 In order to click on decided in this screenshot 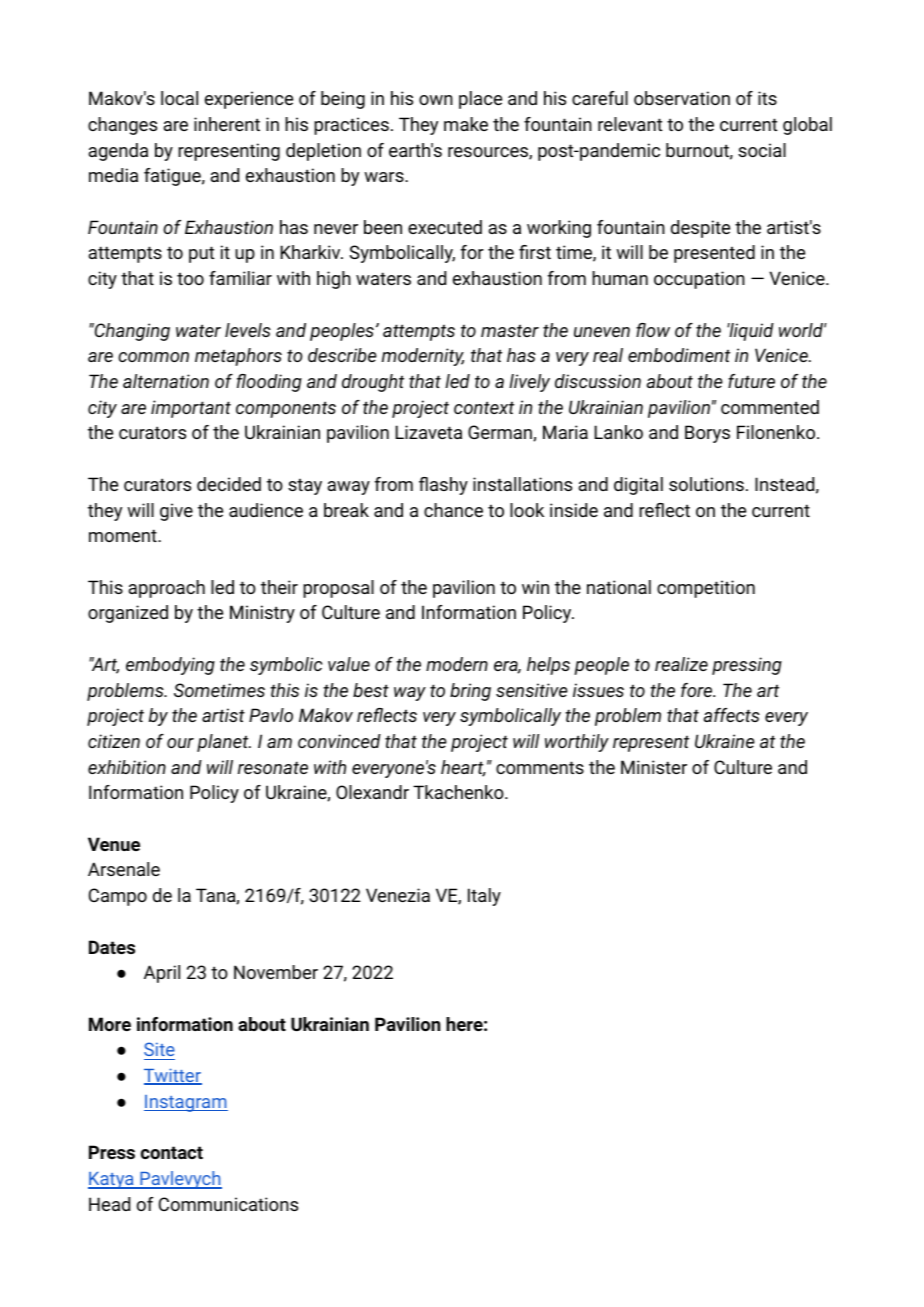, I will do `click(229, 484)`.
